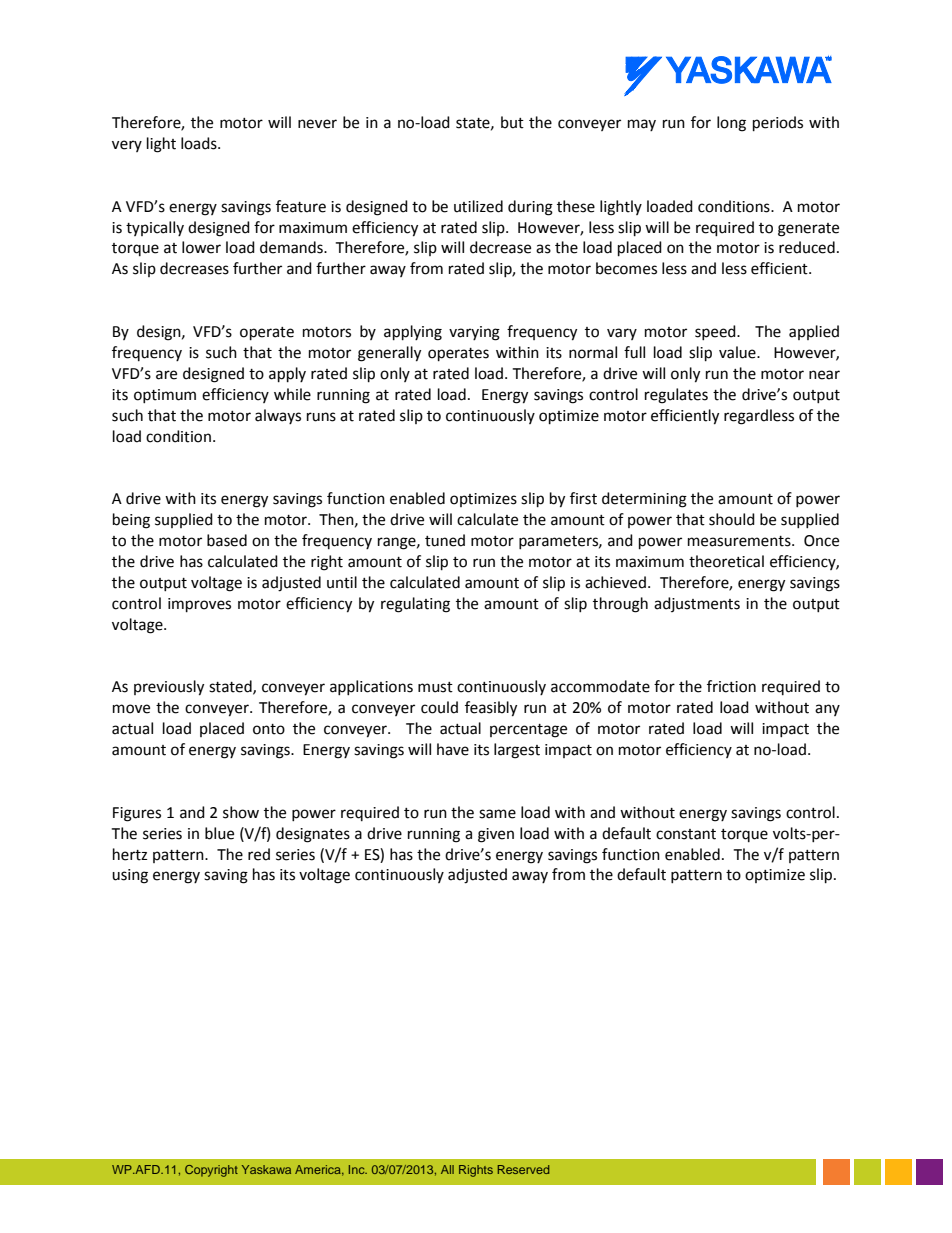 The width and height of the screenshot is (952, 1233). What do you see at coordinates (127, 146) in the screenshot?
I see `very` at bounding box center [127, 146].
